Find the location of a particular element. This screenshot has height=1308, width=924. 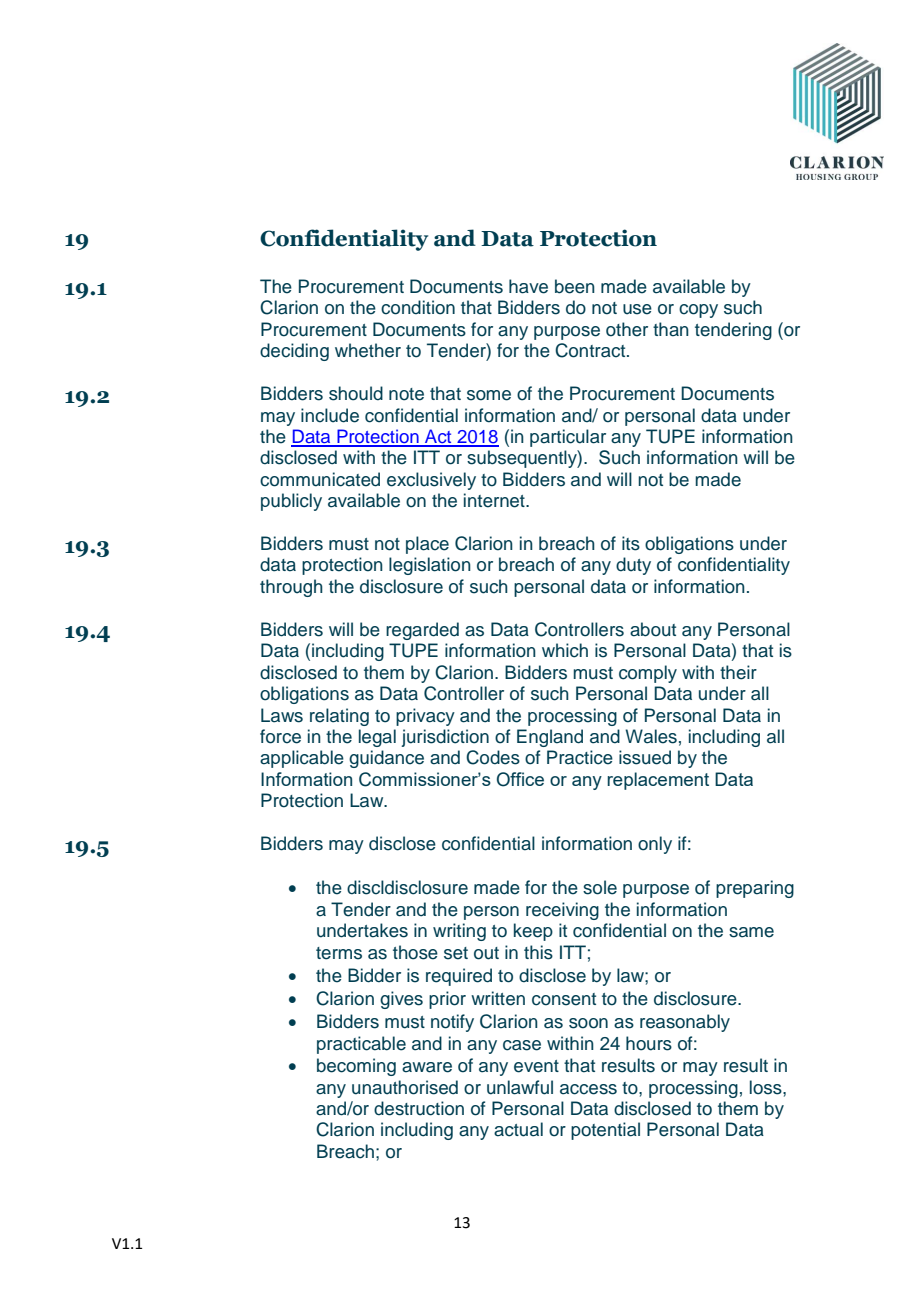

whether is located at coordinates (368, 350).
